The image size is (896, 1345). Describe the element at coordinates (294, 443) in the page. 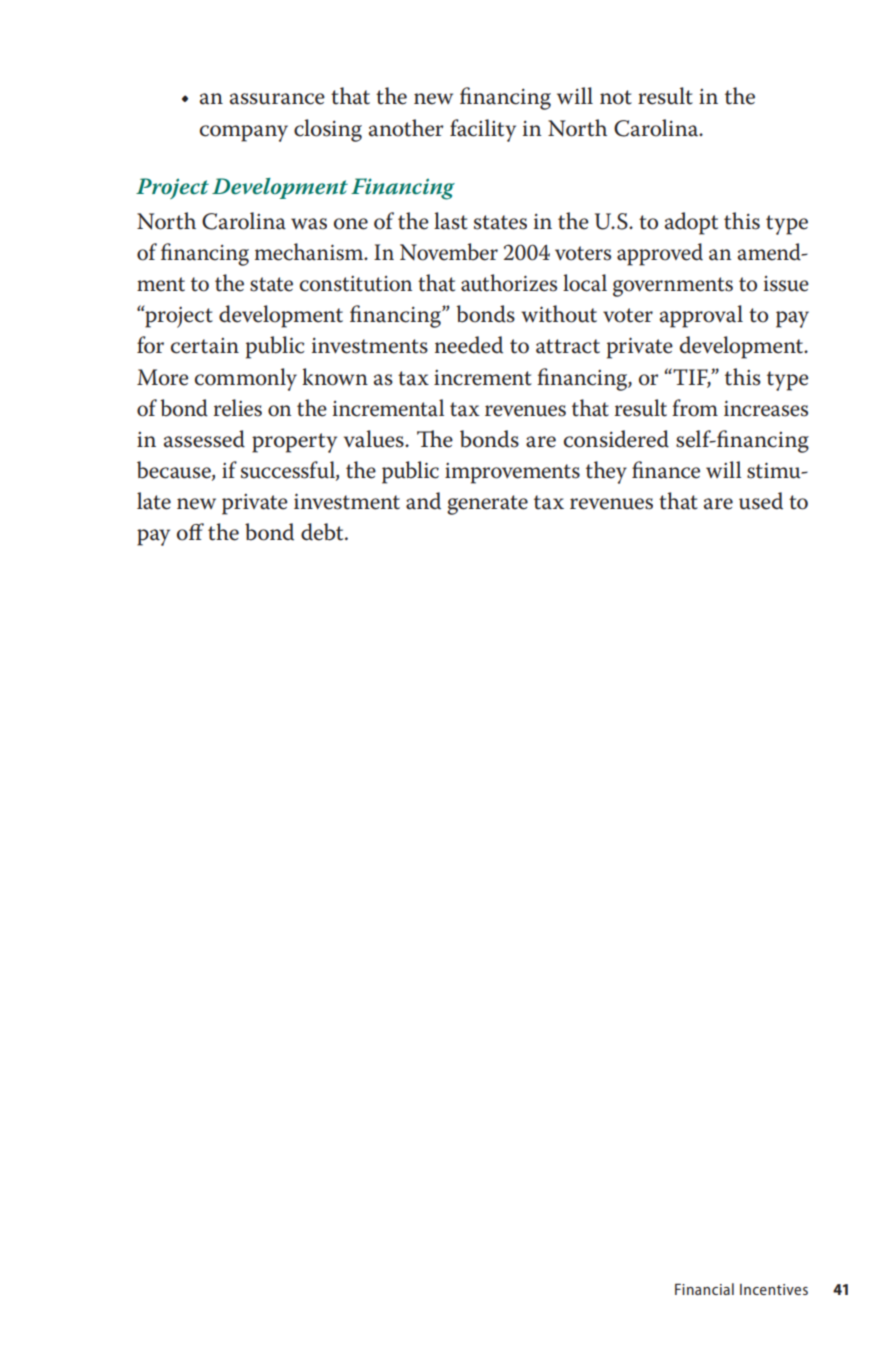

I see `property` at that location.
